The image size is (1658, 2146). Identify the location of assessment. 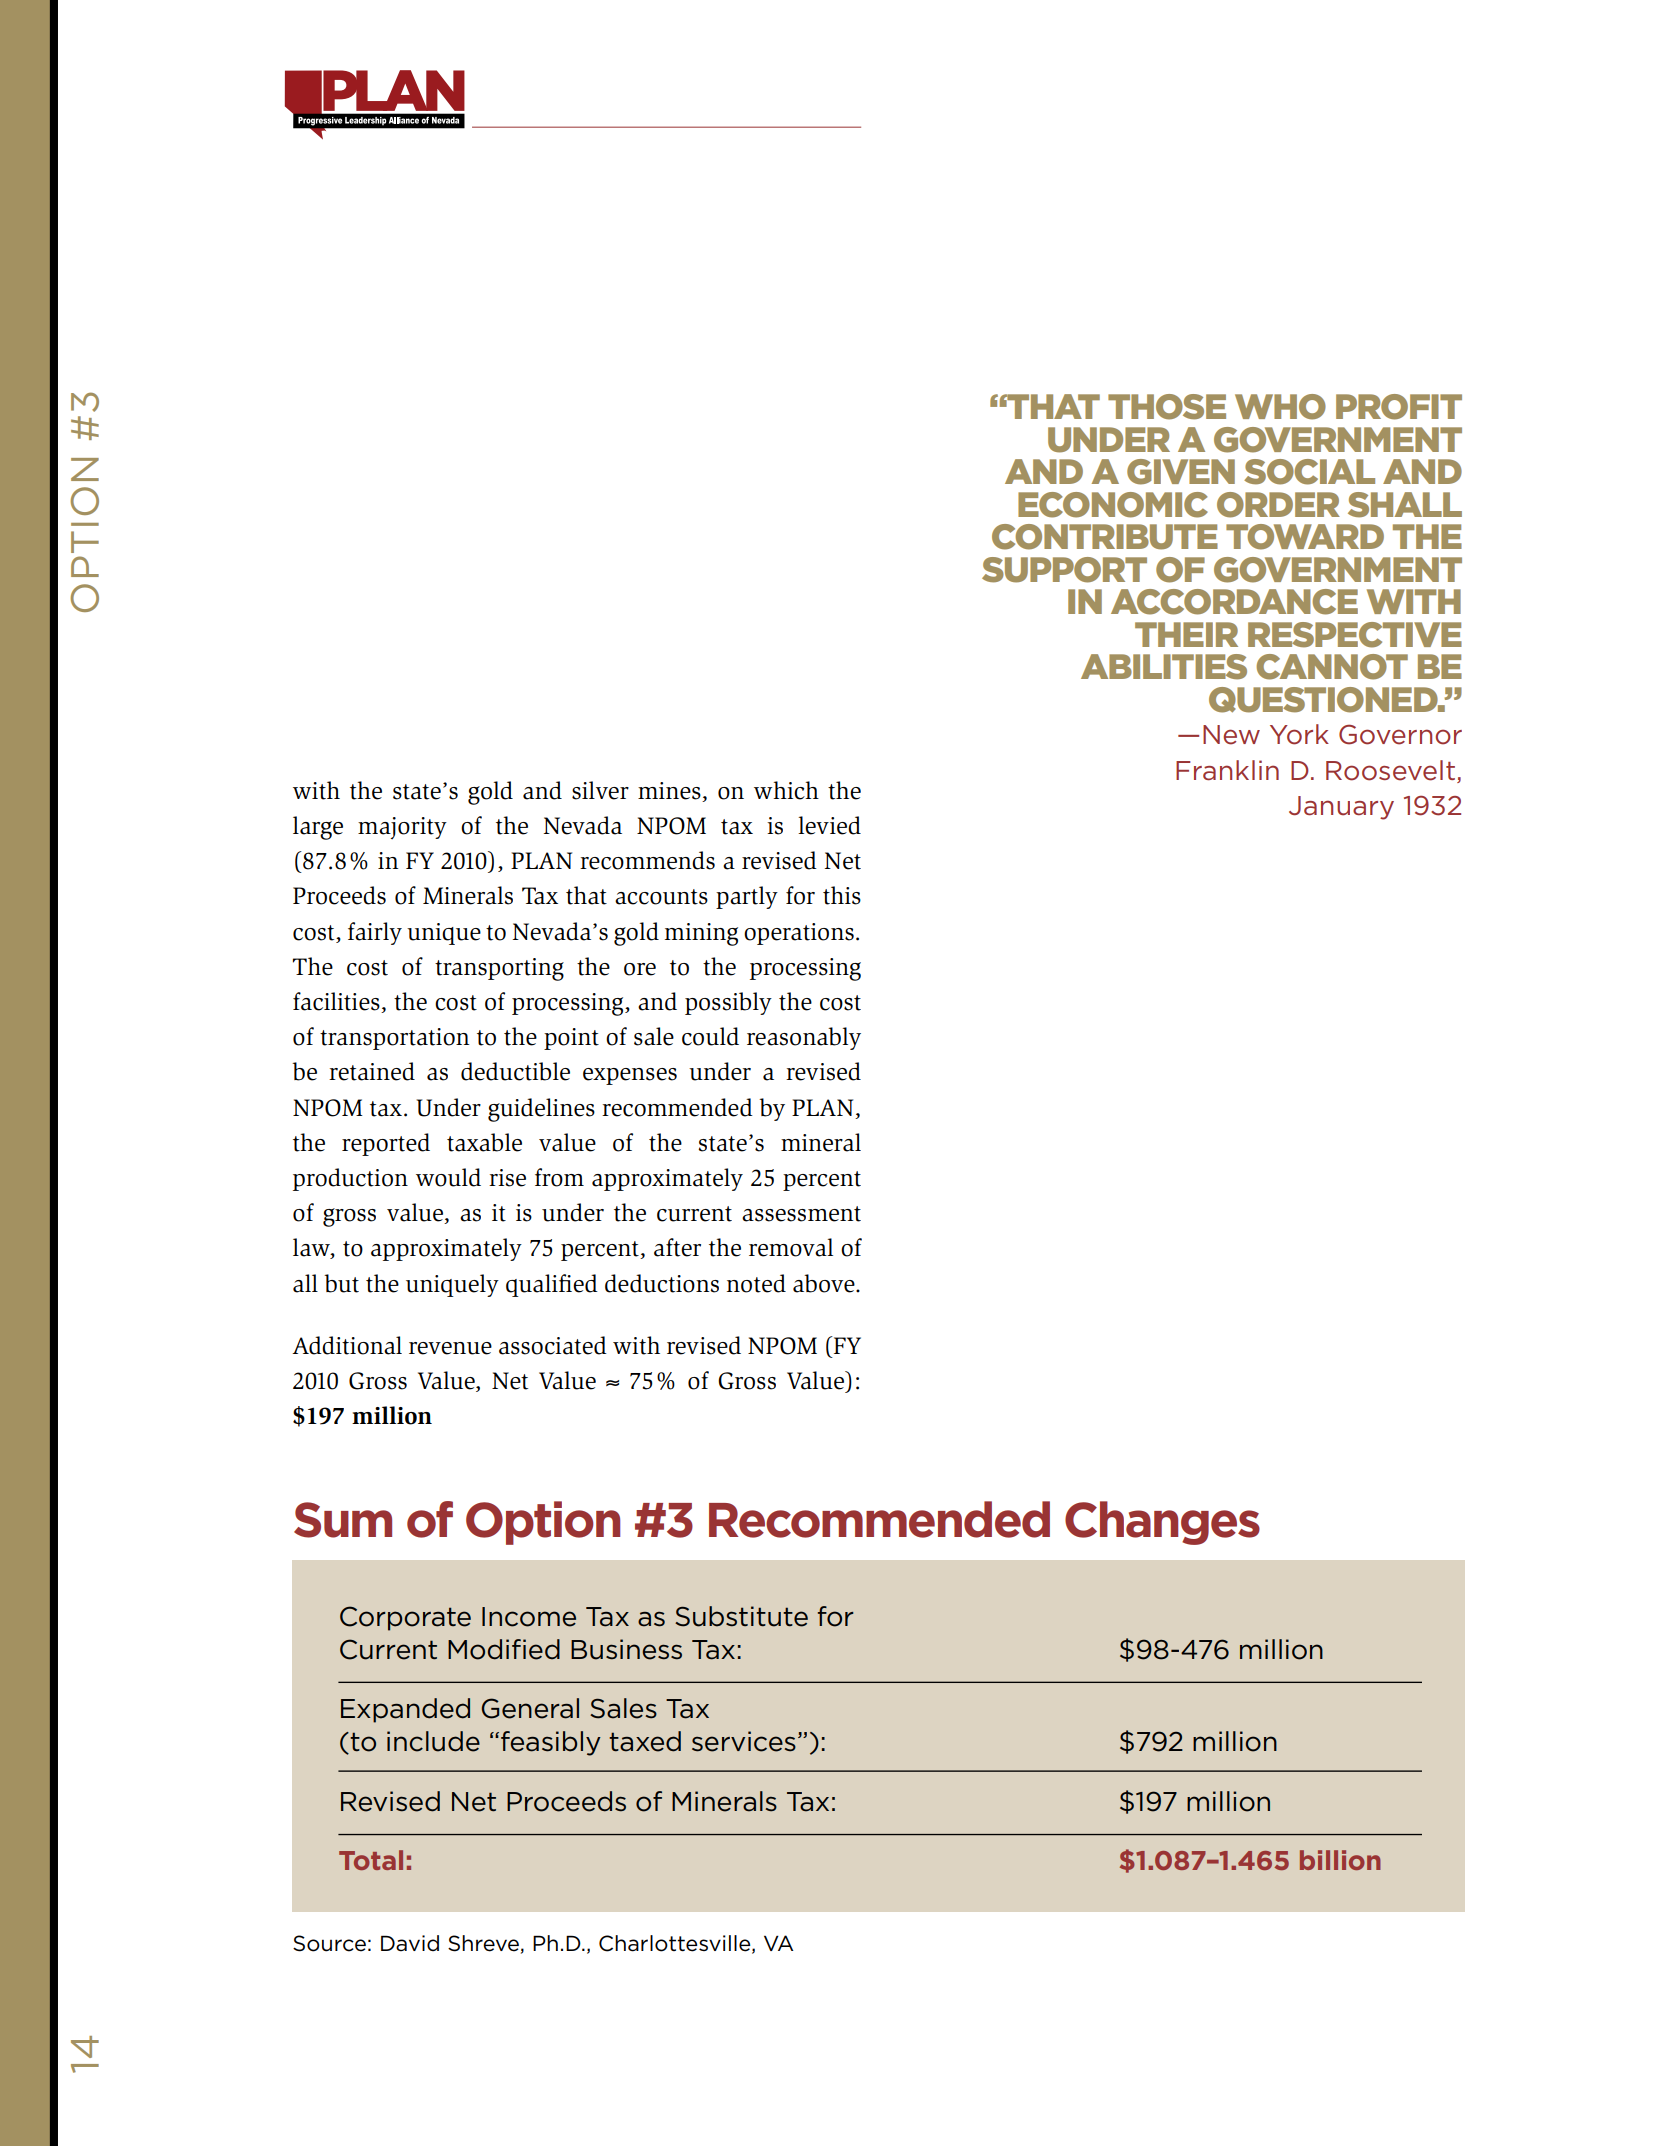
(801, 1214).
